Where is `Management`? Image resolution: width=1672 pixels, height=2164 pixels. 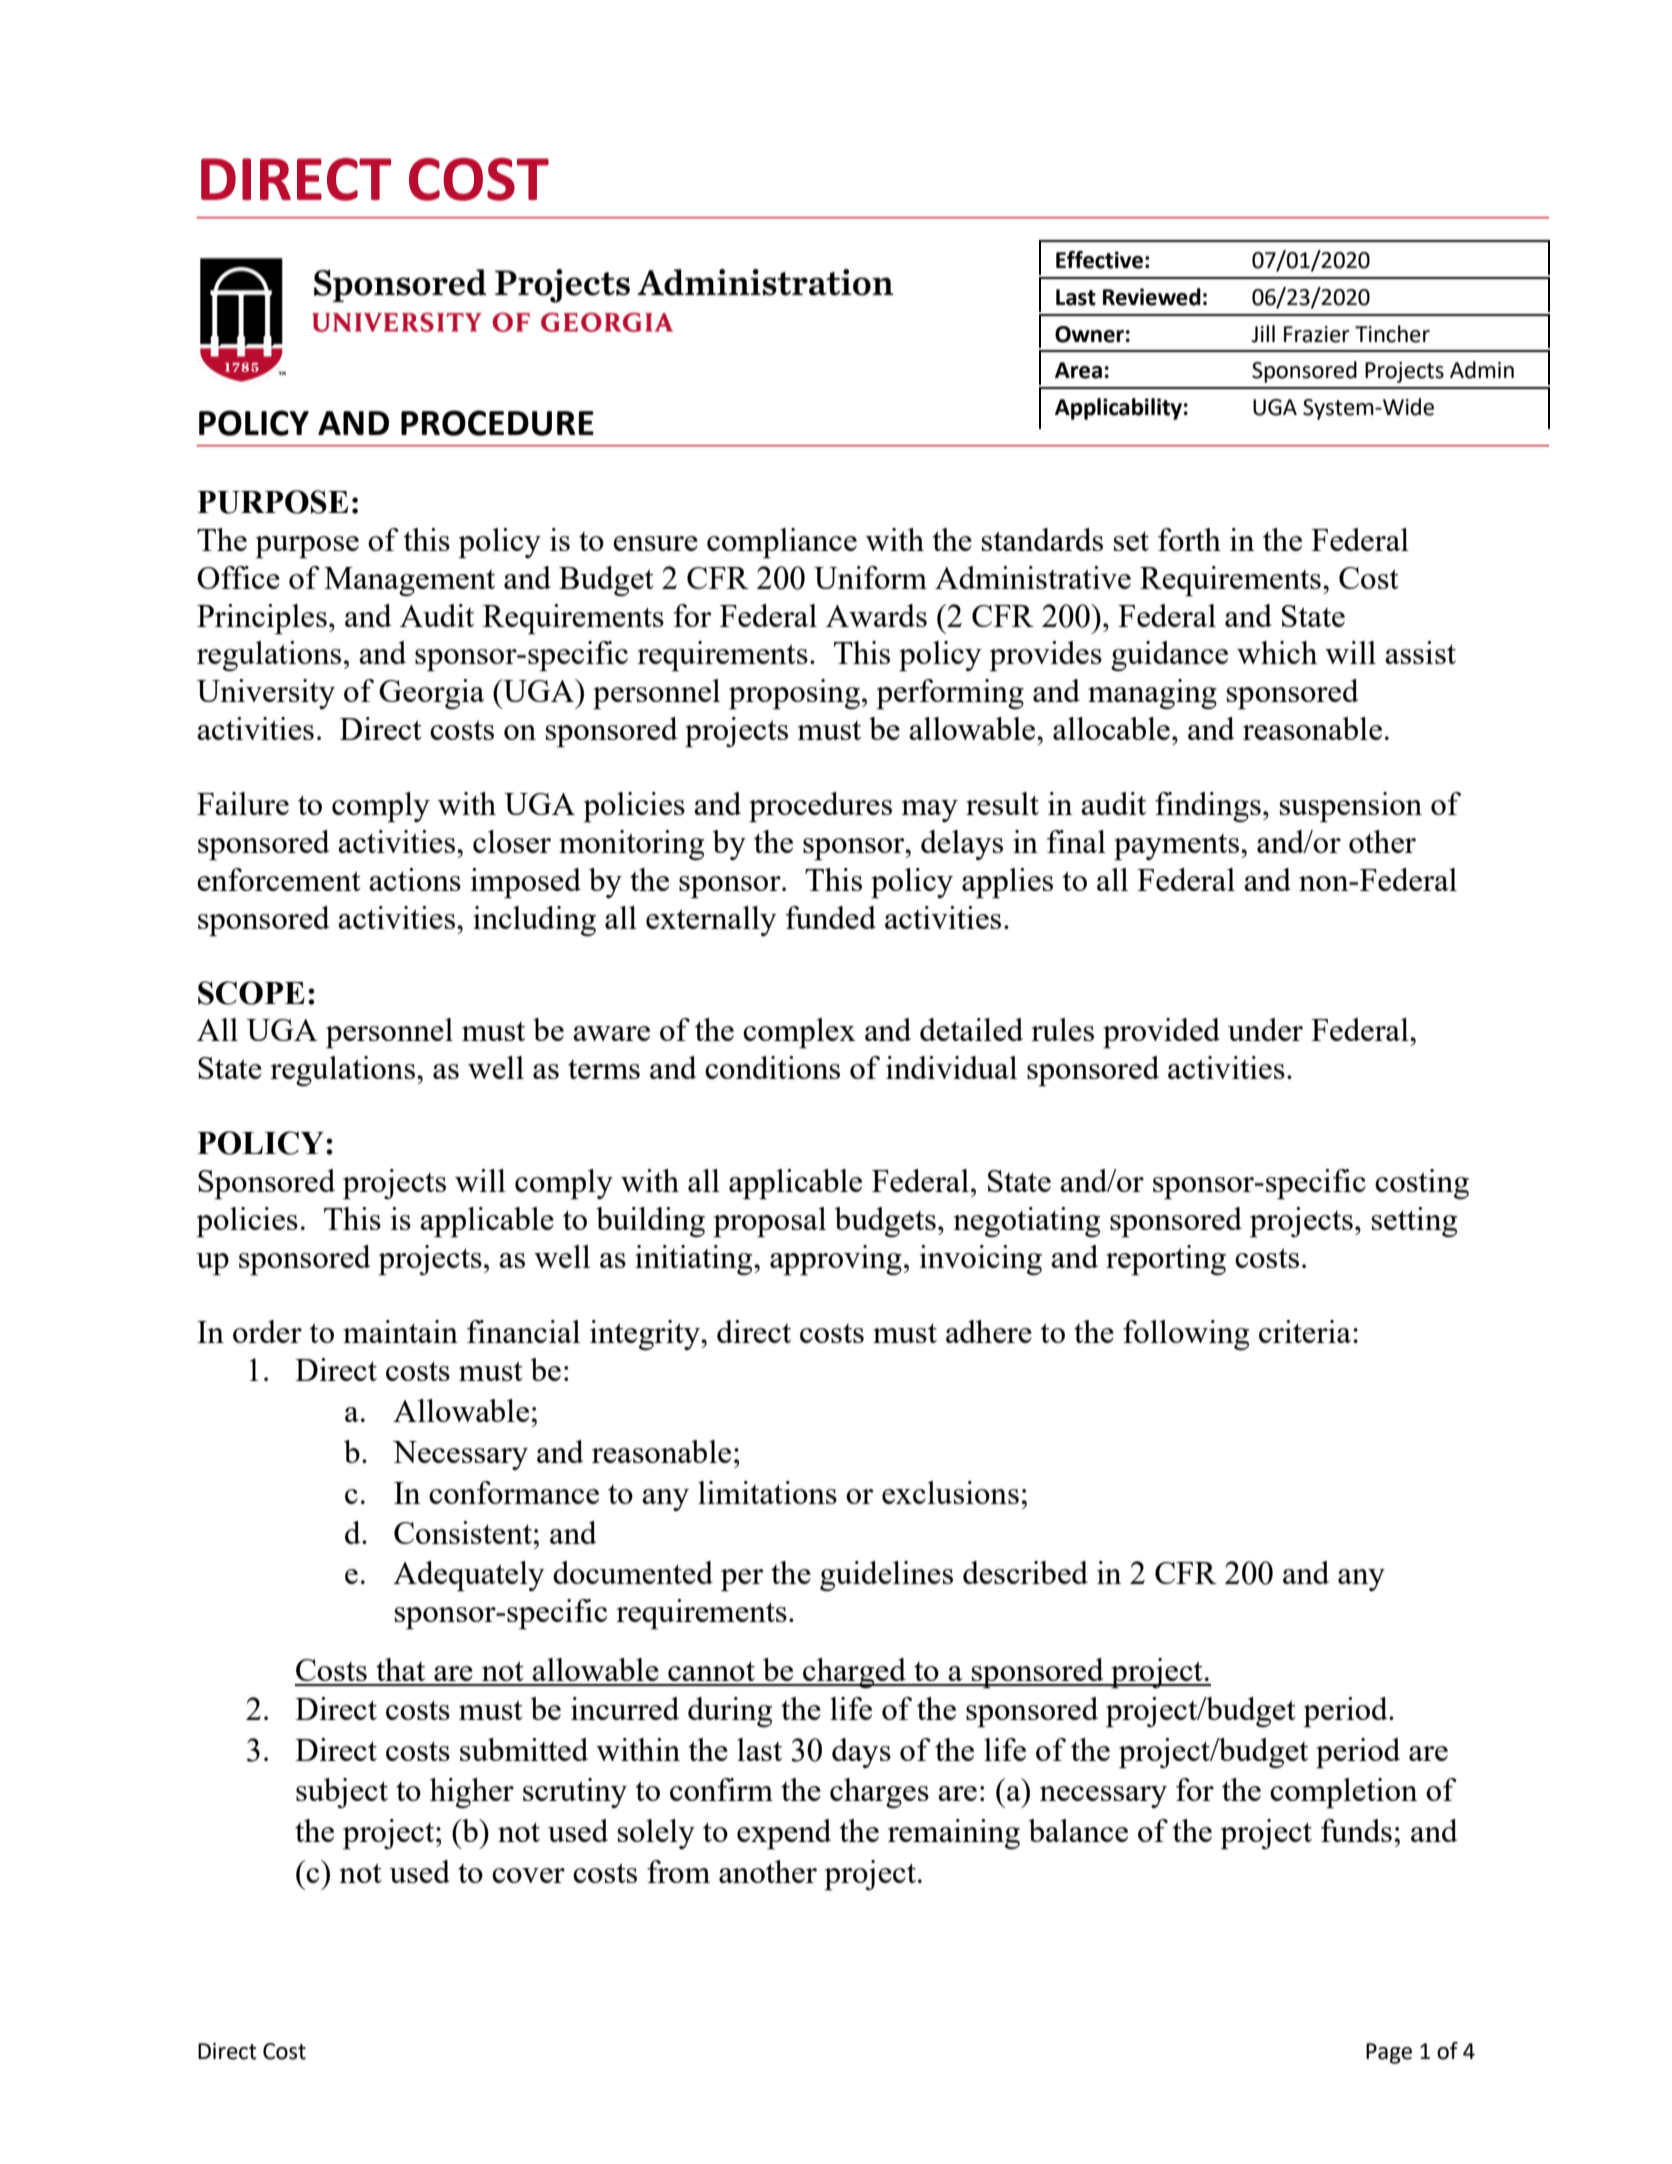 Management is located at coordinates (409, 581).
